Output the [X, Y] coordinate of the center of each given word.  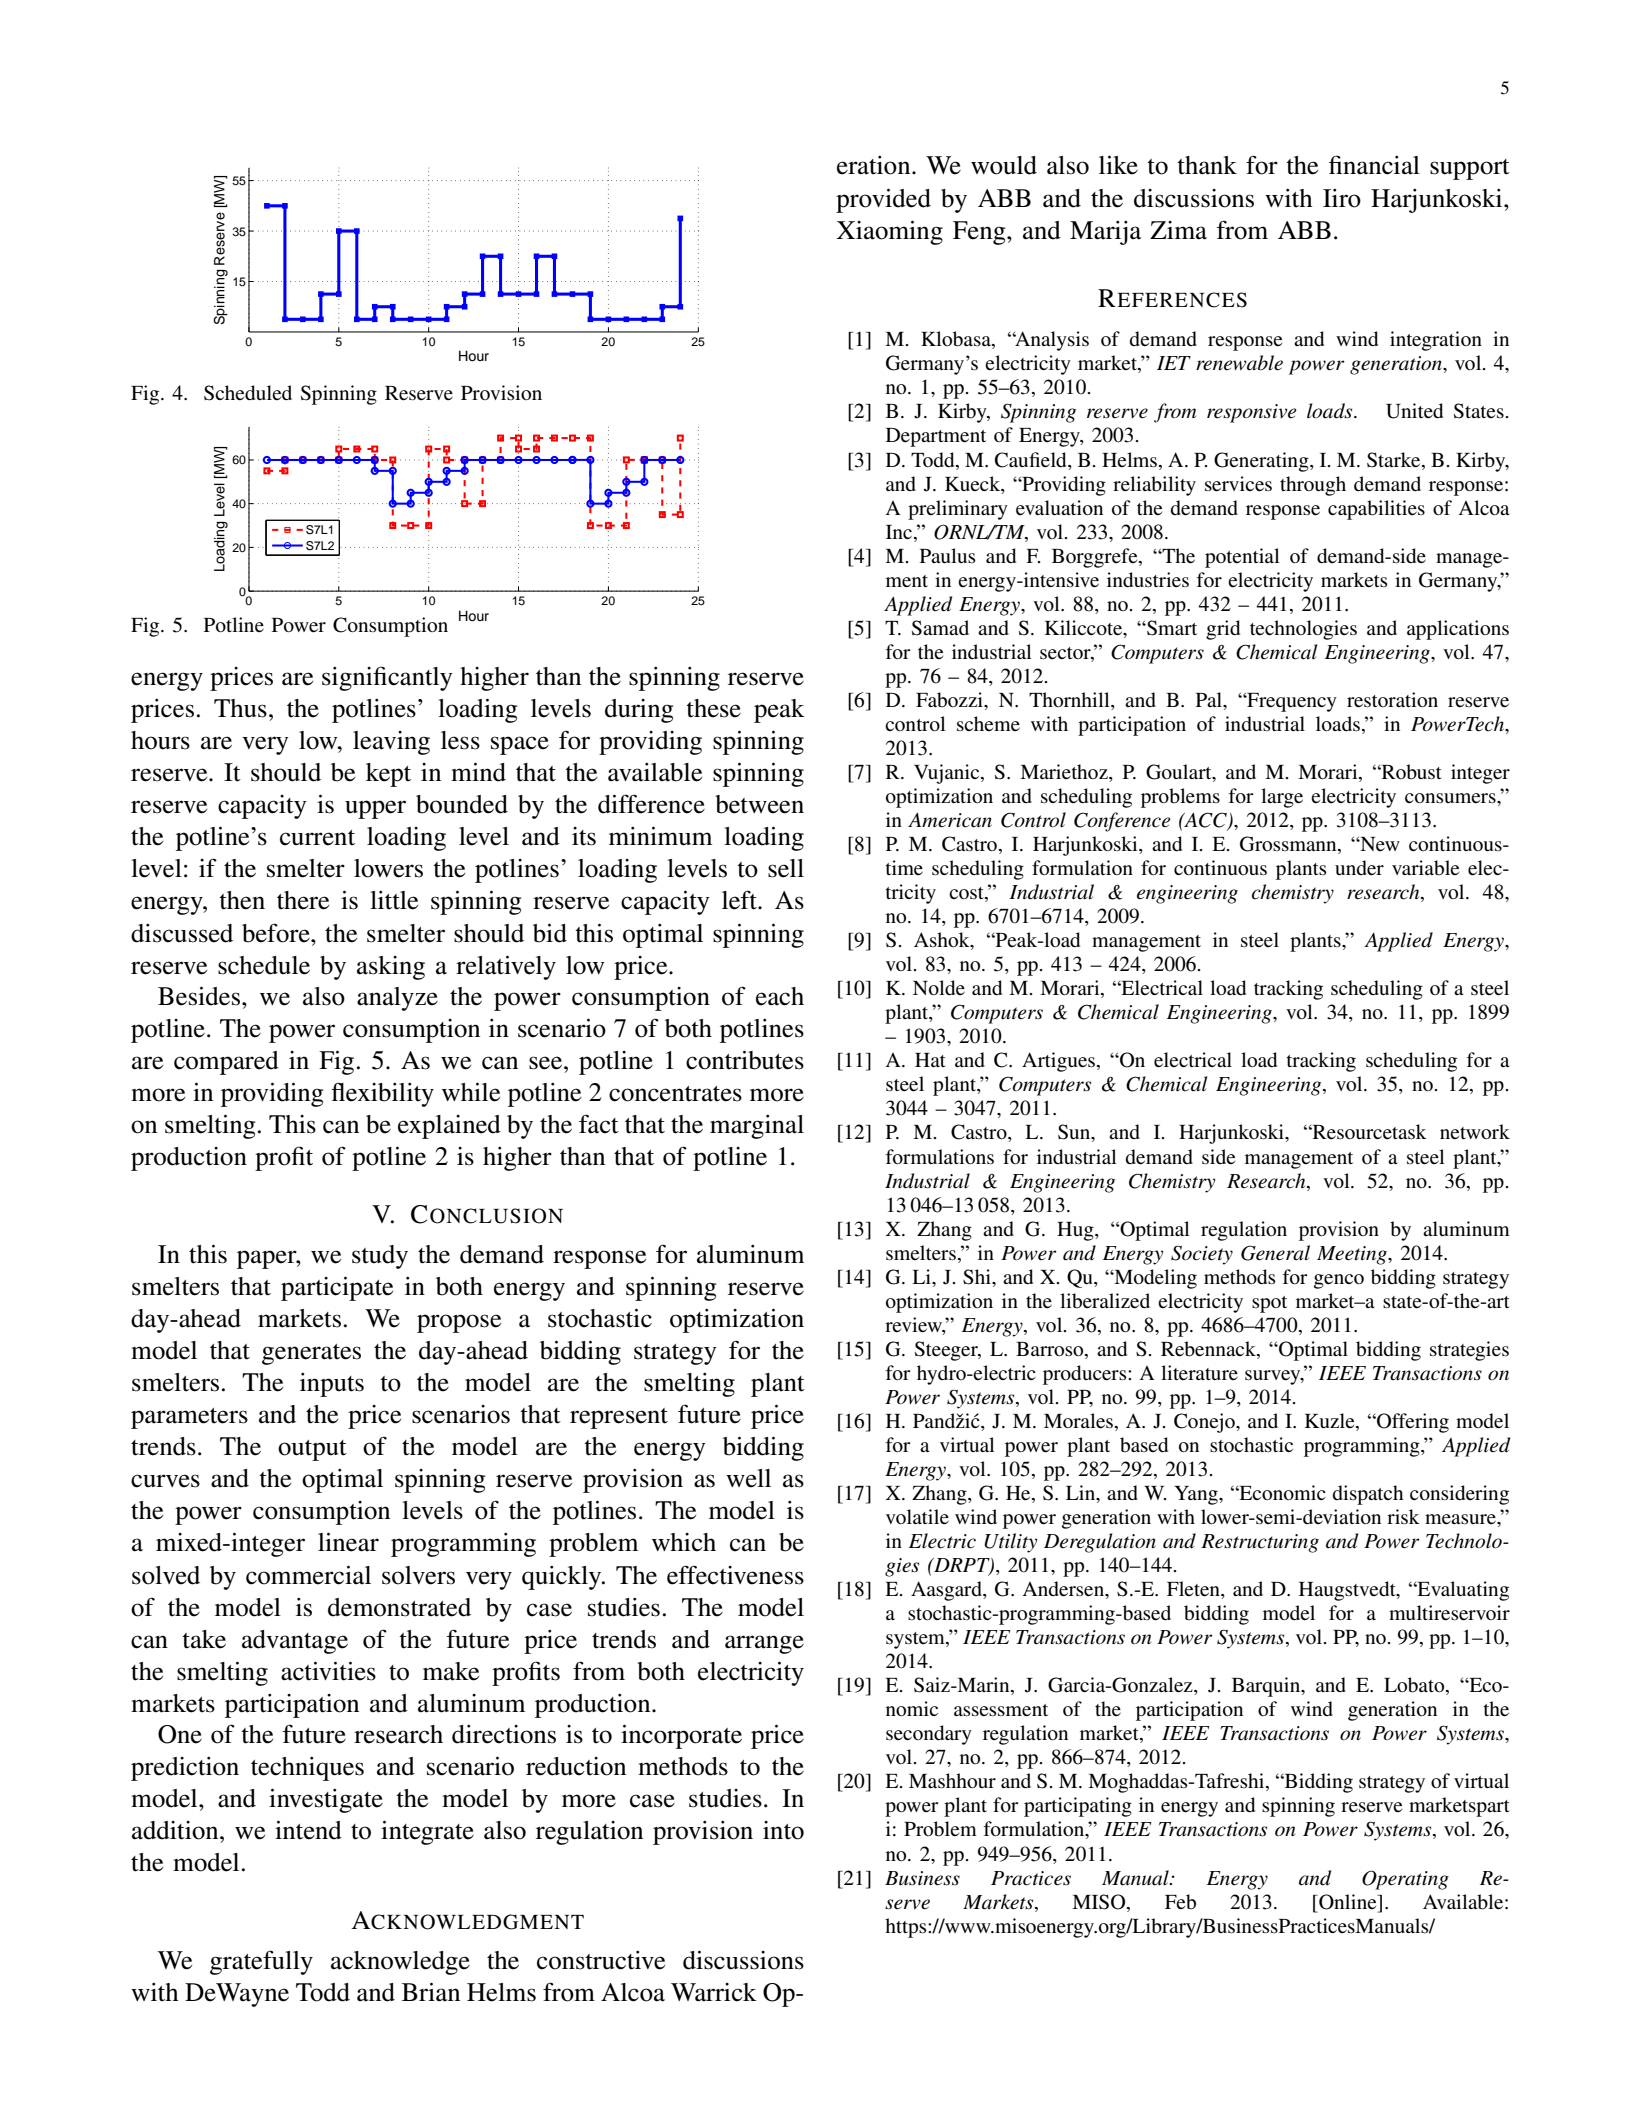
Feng [980, 233]
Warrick [714, 1992]
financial [1374, 165]
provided [883, 201]
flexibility [382, 1094]
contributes [745, 1060]
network [1475, 1132]
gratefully [261, 1962]
